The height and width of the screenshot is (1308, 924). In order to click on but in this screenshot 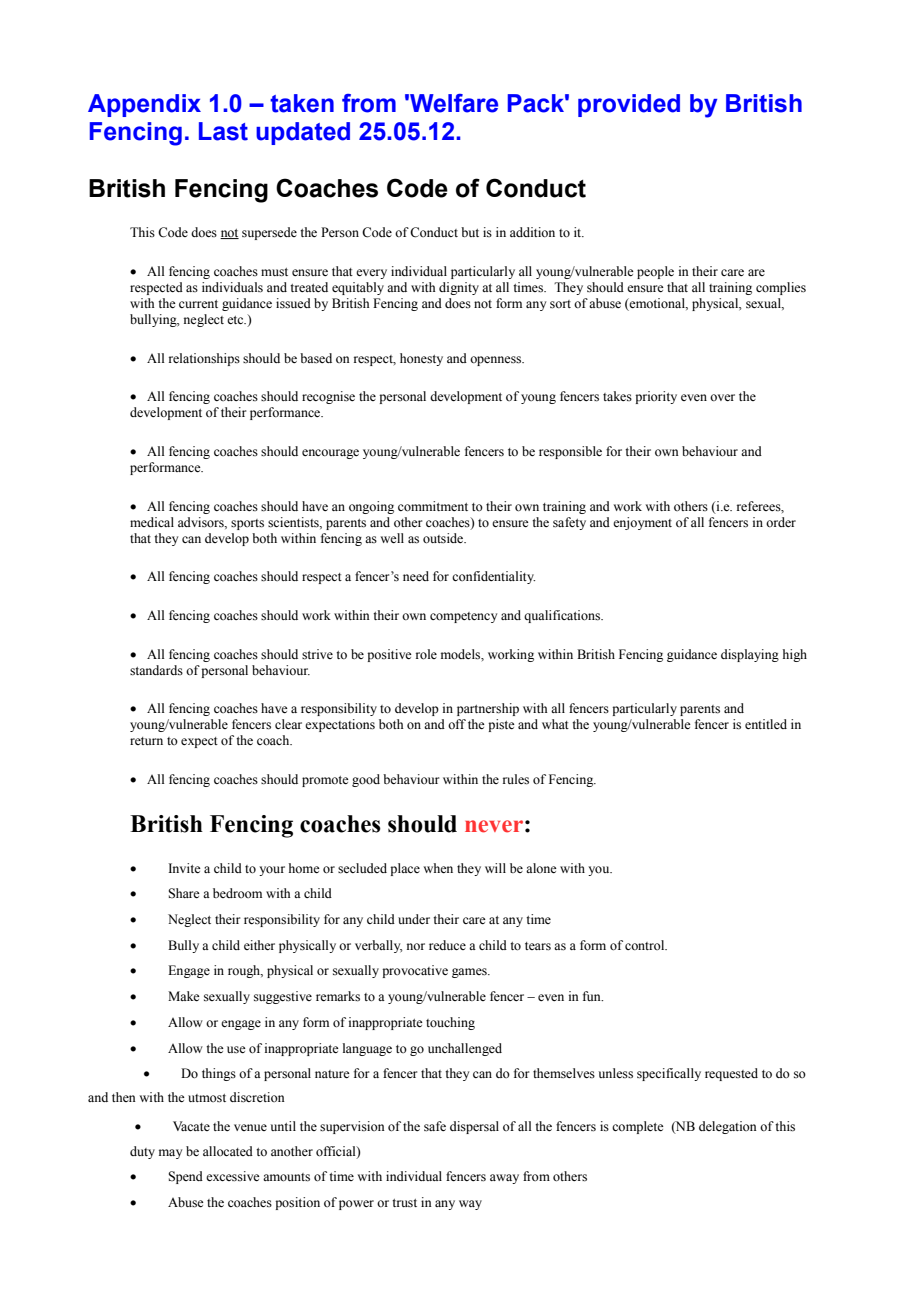, I will do `click(470, 232)`.
